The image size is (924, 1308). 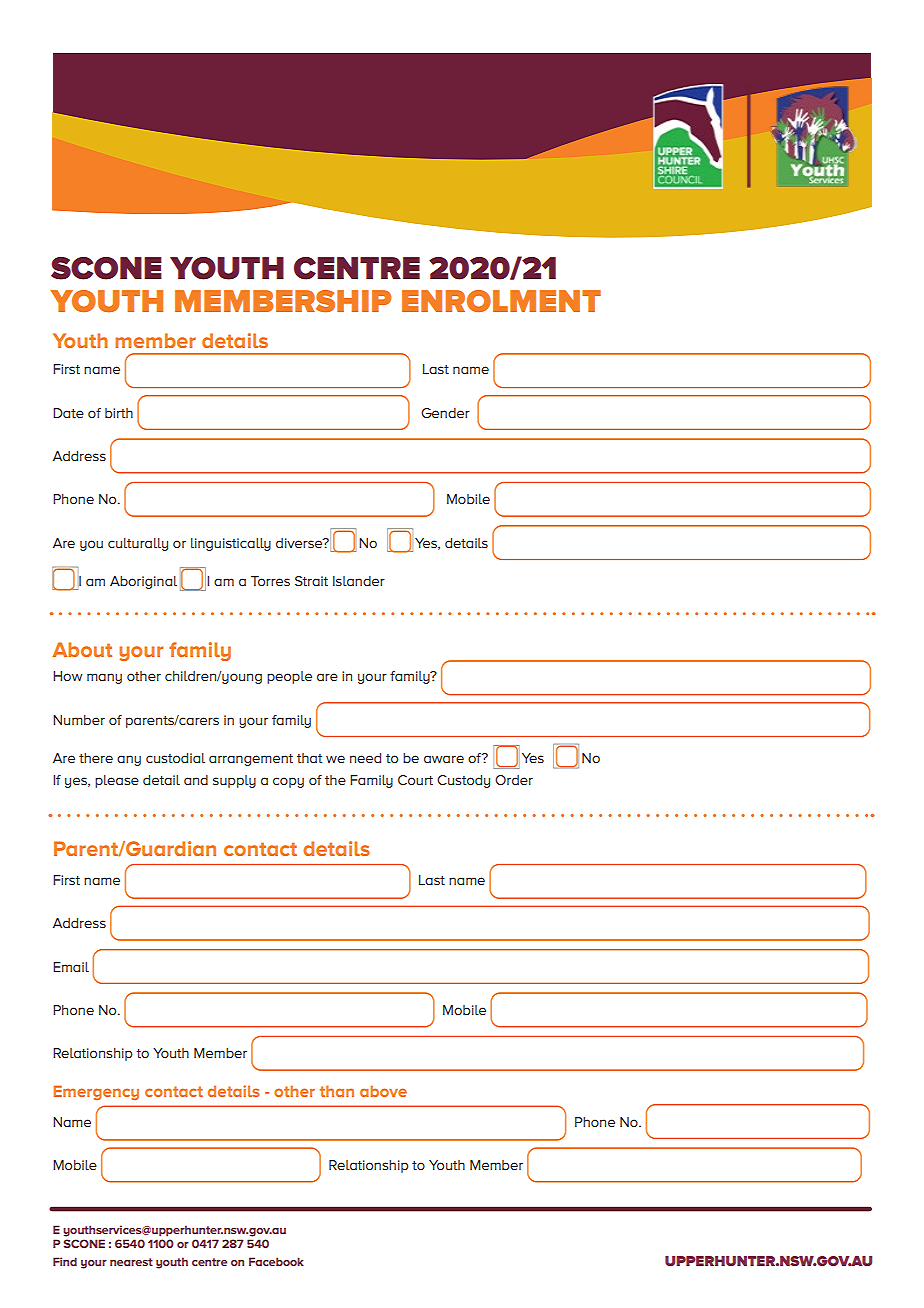 What do you see at coordinates (445, 413) in the screenshot?
I see `Gender` at bounding box center [445, 413].
